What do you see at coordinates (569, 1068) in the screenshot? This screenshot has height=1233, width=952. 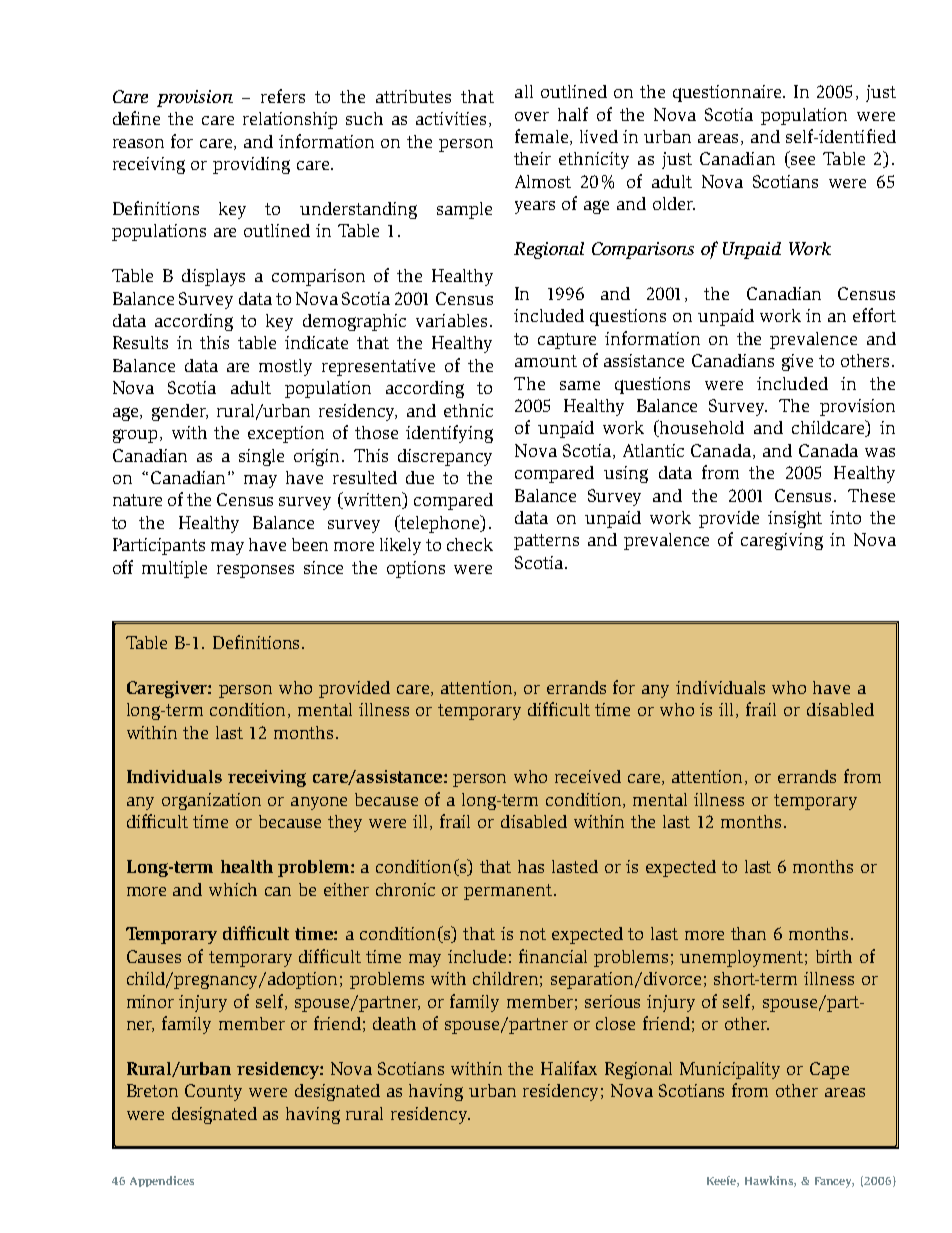 I see `Halifax` at bounding box center [569, 1068].
